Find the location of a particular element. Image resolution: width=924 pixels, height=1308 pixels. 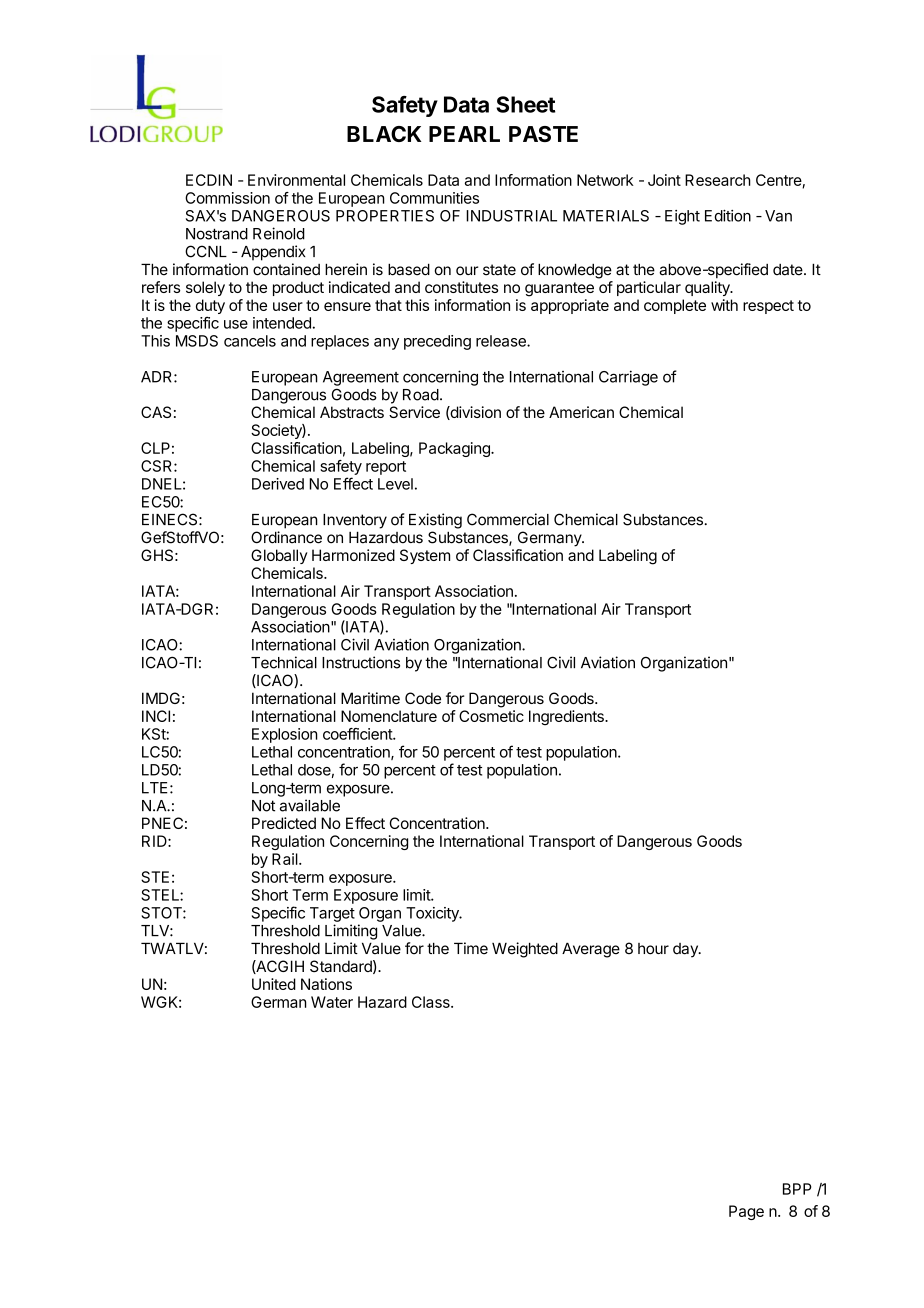

Water is located at coordinates (332, 1002).
